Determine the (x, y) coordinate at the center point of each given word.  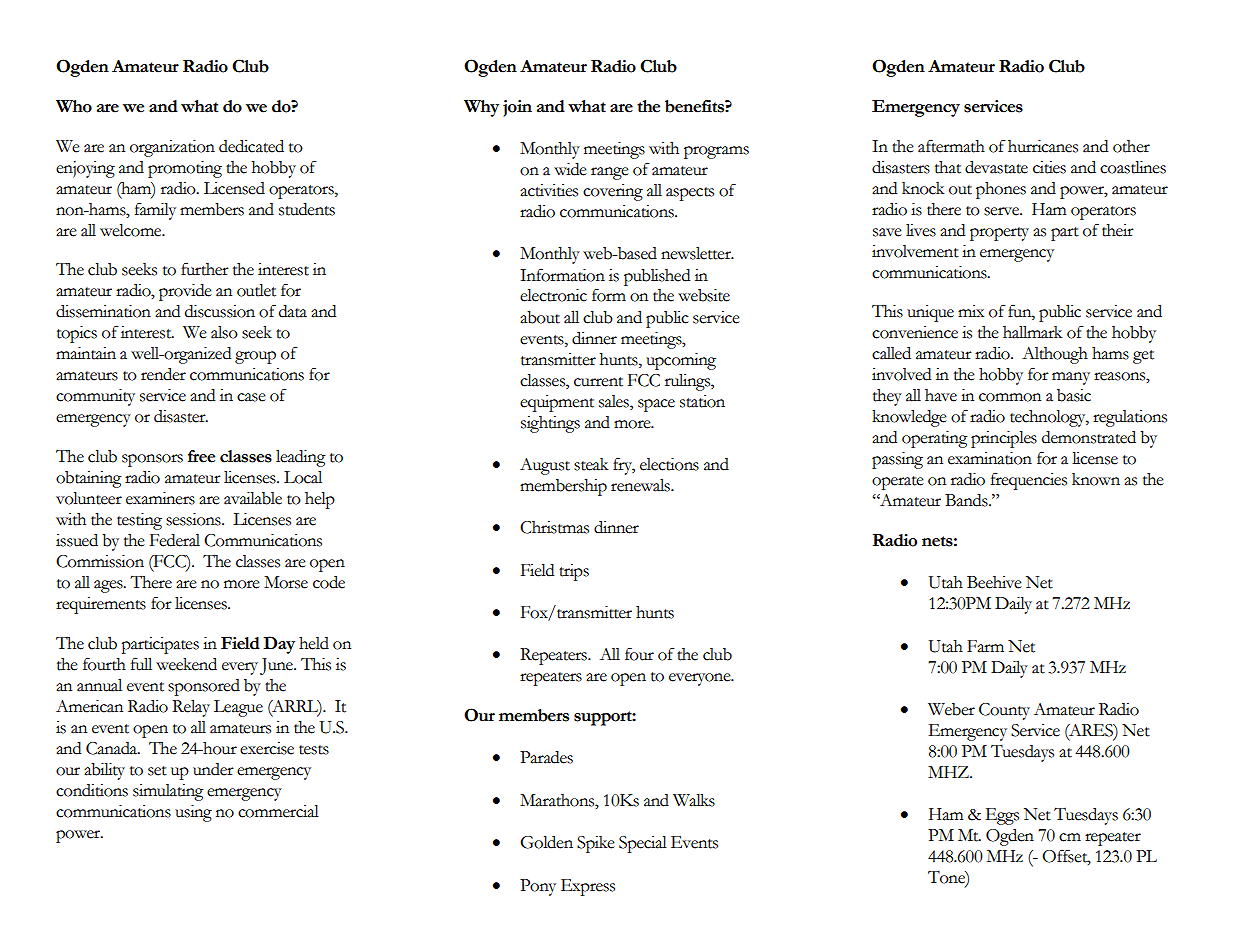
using (193, 813)
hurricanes (1043, 146)
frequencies (1029, 481)
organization (172, 148)
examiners (160, 498)
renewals (641, 485)
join (517, 108)
